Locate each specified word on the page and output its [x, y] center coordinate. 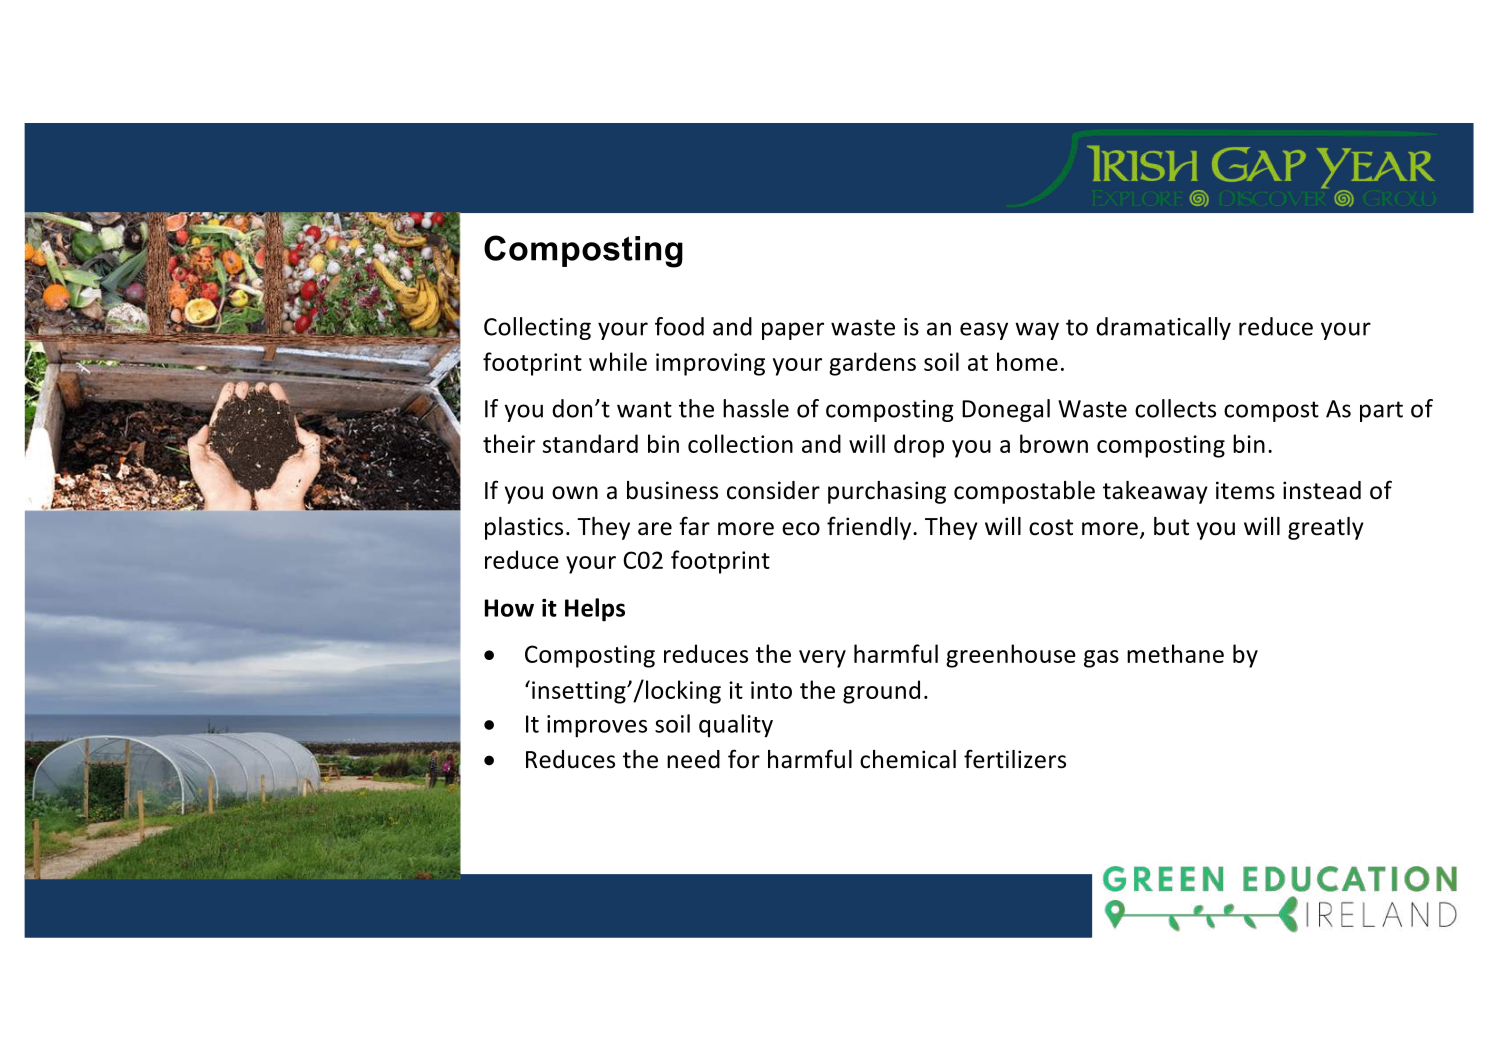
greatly [1326, 528]
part [1381, 411]
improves [597, 726]
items [1245, 490]
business [672, 490]
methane [1175, 653]
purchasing [887, 492]
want [644, 409]
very [822, 659]
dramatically [1163, 328]
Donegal [1006, 410]
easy [984, 331]
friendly [870, 528]
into [771, 690]
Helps [595, 610]
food [679, 326]
